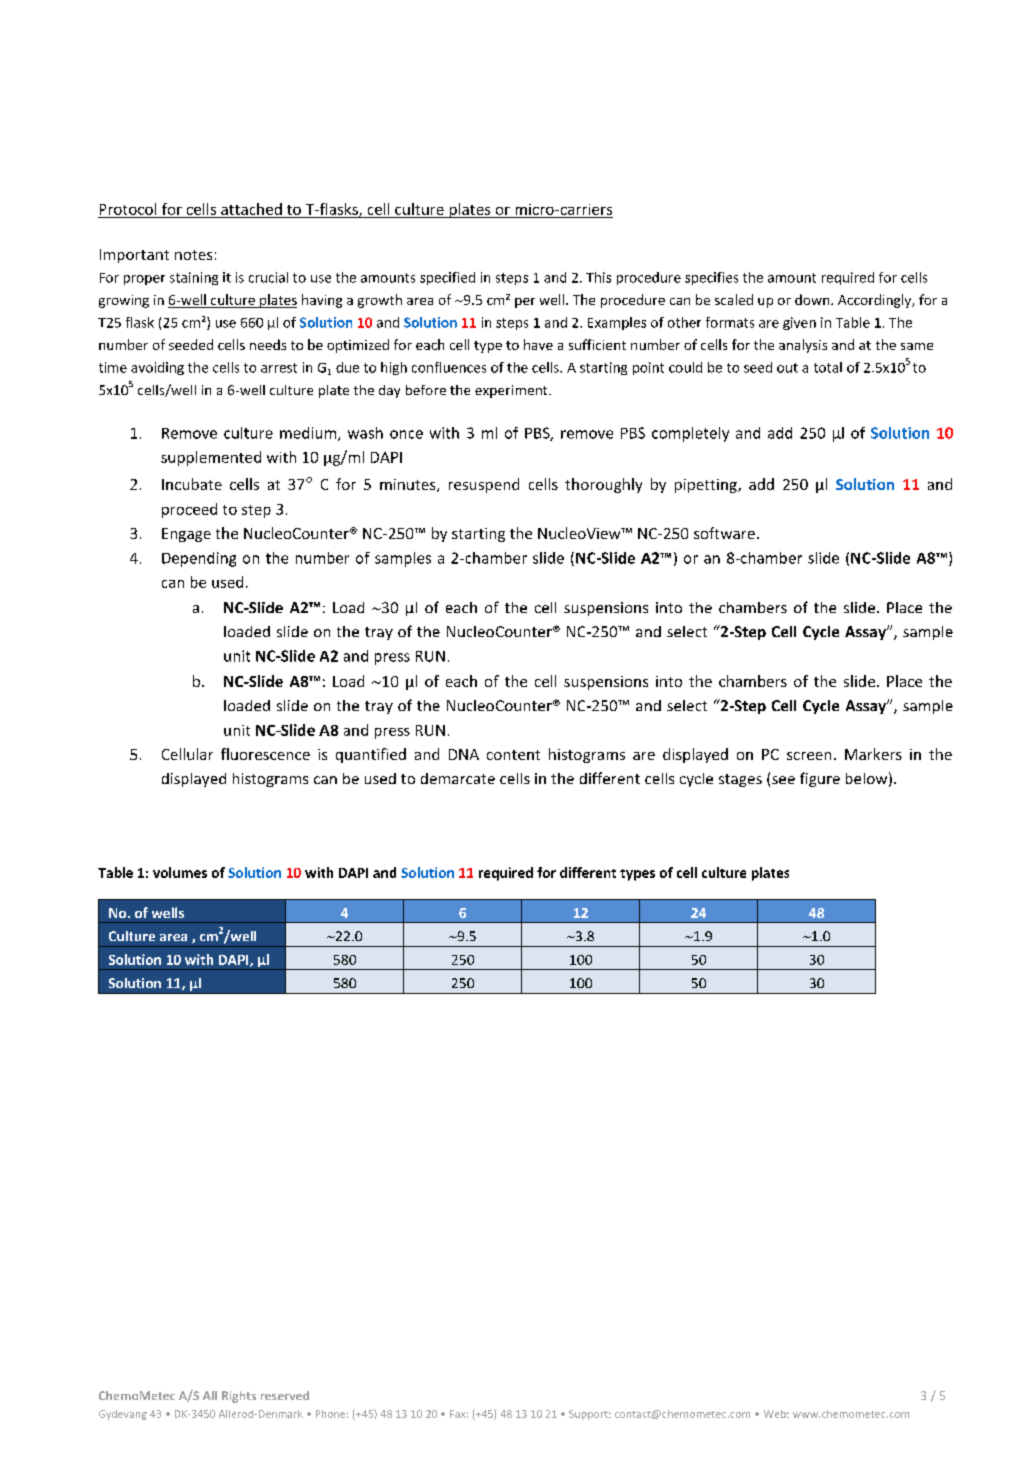 The height and width of the image is (1460, 1032). Describe the element at coordinates (724, 533) in the image. I see `software` at that location.
